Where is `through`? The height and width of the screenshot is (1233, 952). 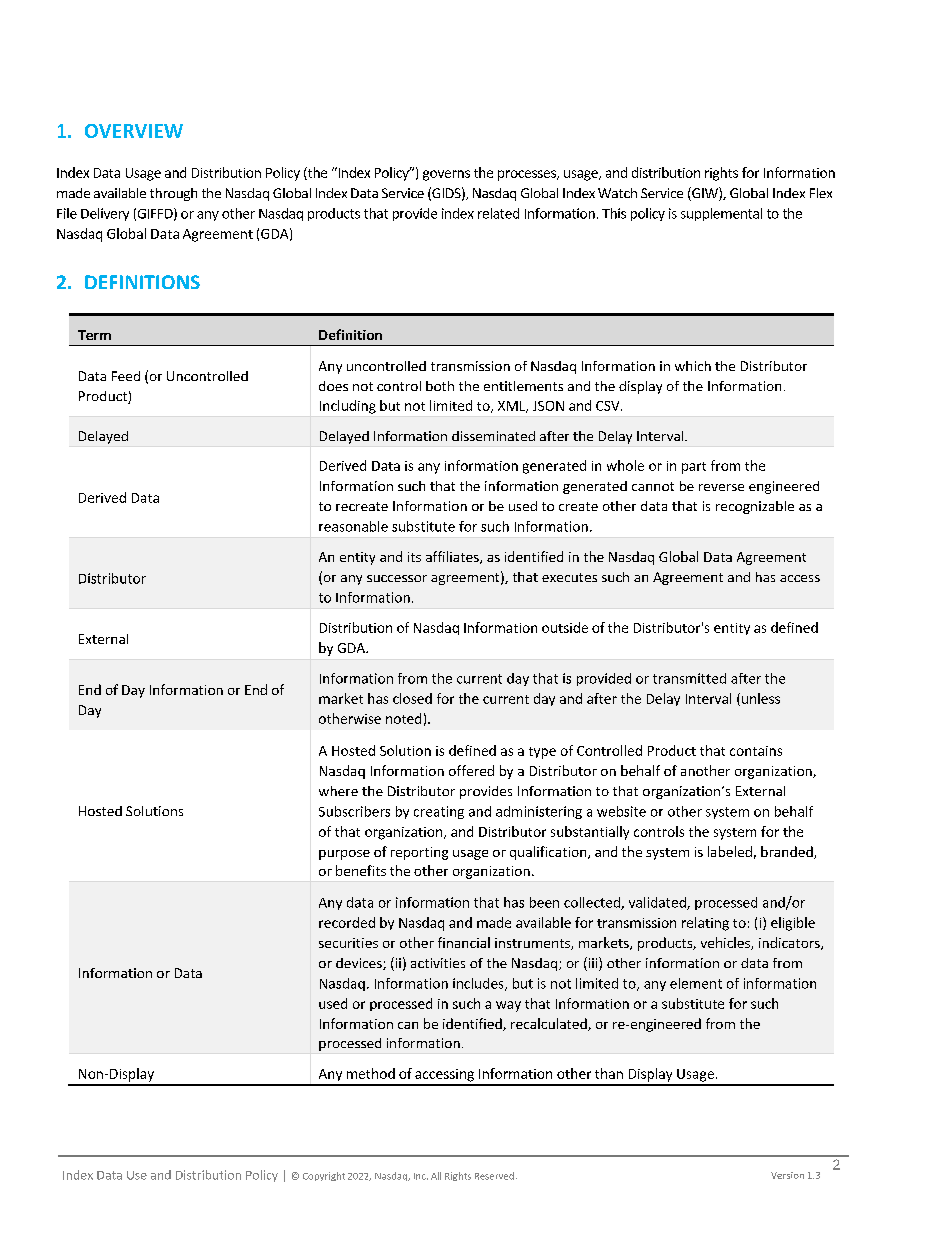 through is located at coordinates (173, 194).
